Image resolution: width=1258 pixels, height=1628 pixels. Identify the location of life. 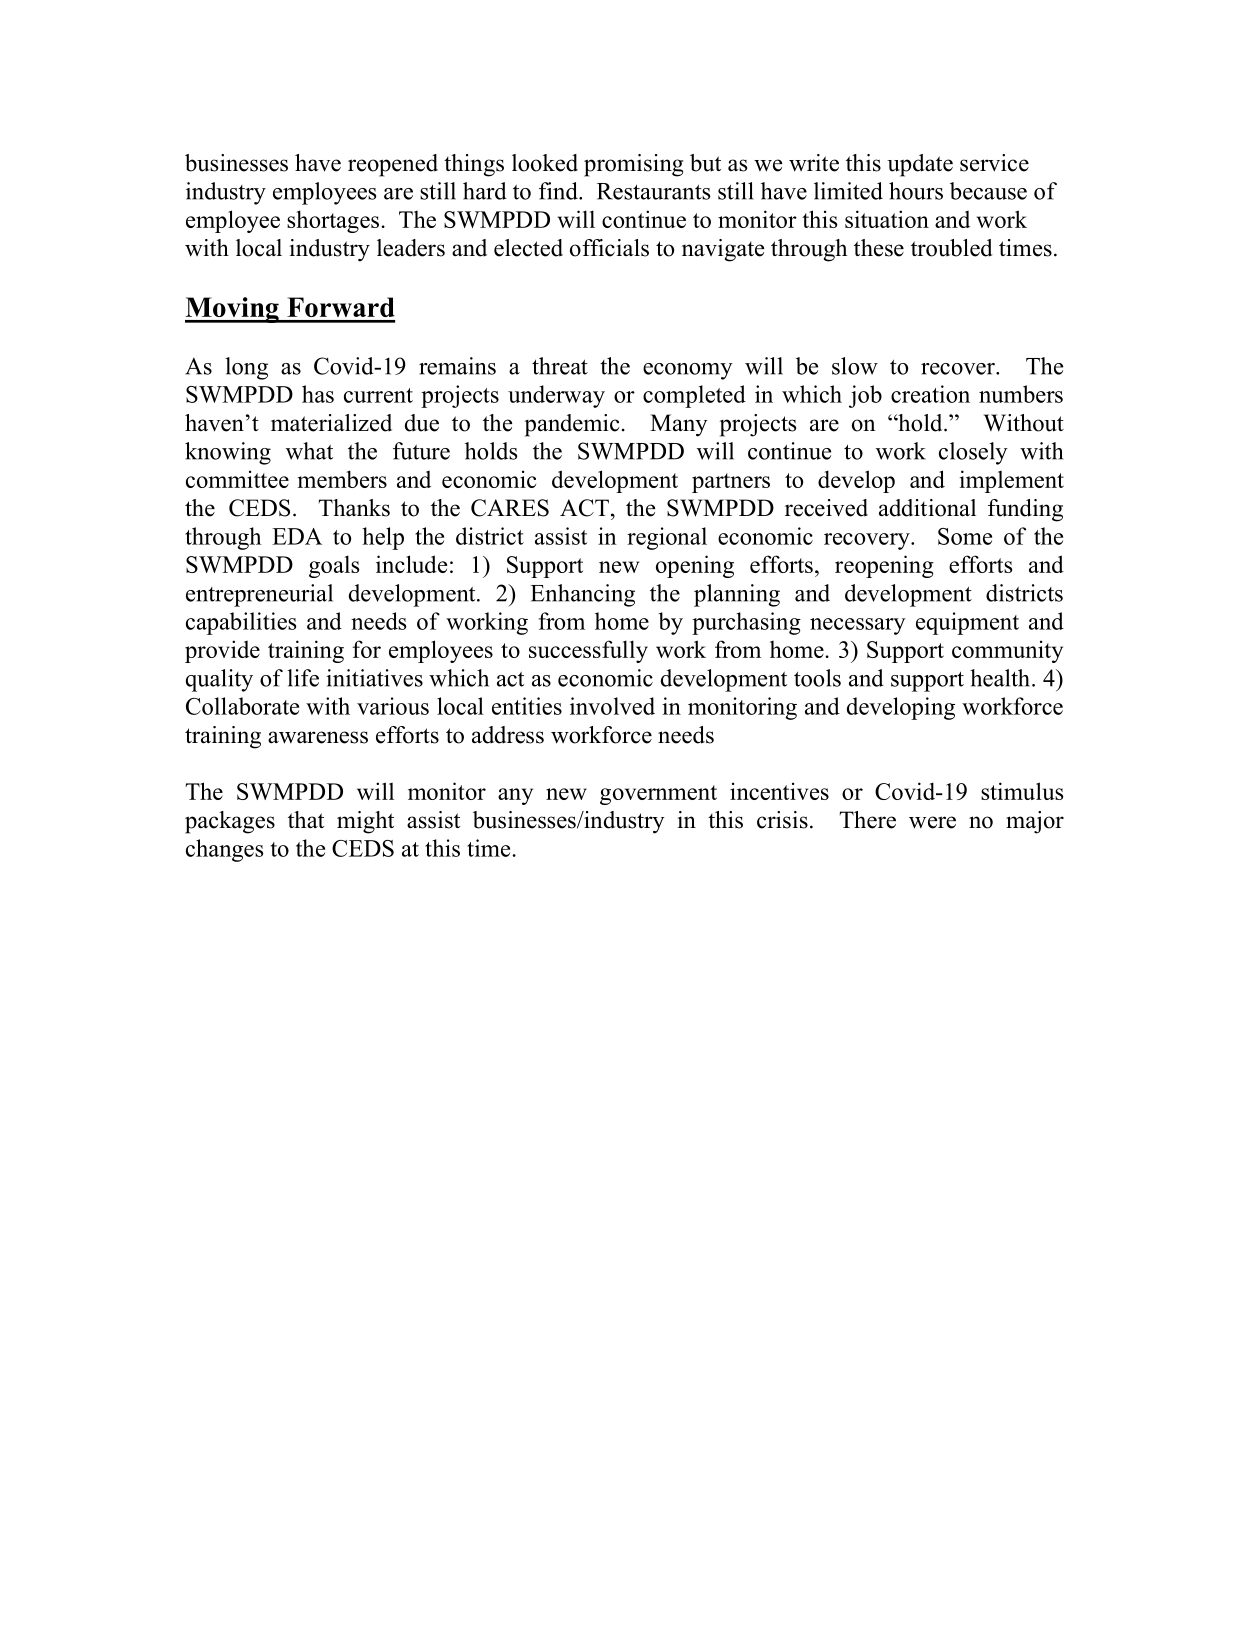
(303, 678).
